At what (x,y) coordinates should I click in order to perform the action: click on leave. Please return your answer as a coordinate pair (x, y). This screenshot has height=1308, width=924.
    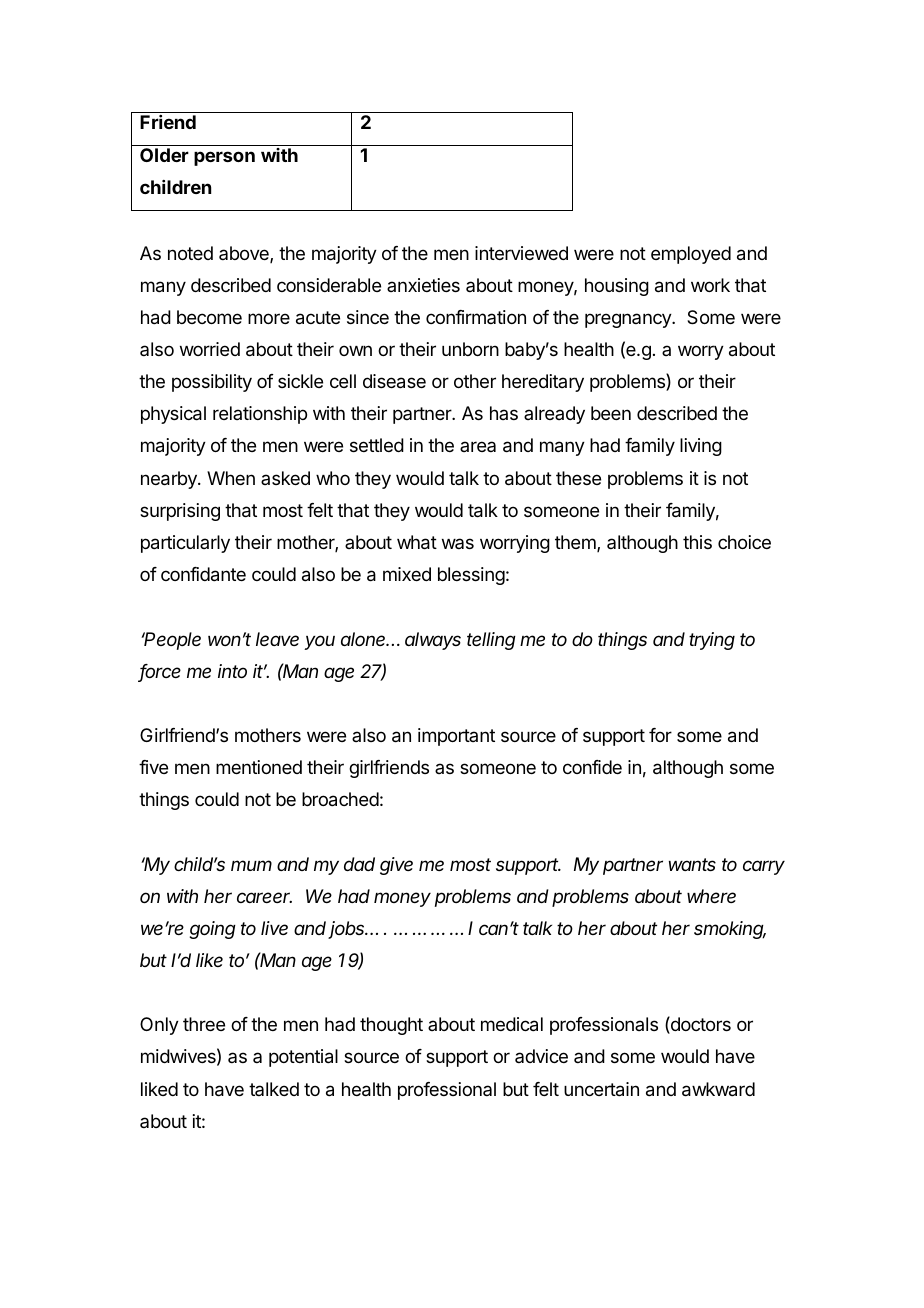
    Looking at the image, I should click on (277, 639).
